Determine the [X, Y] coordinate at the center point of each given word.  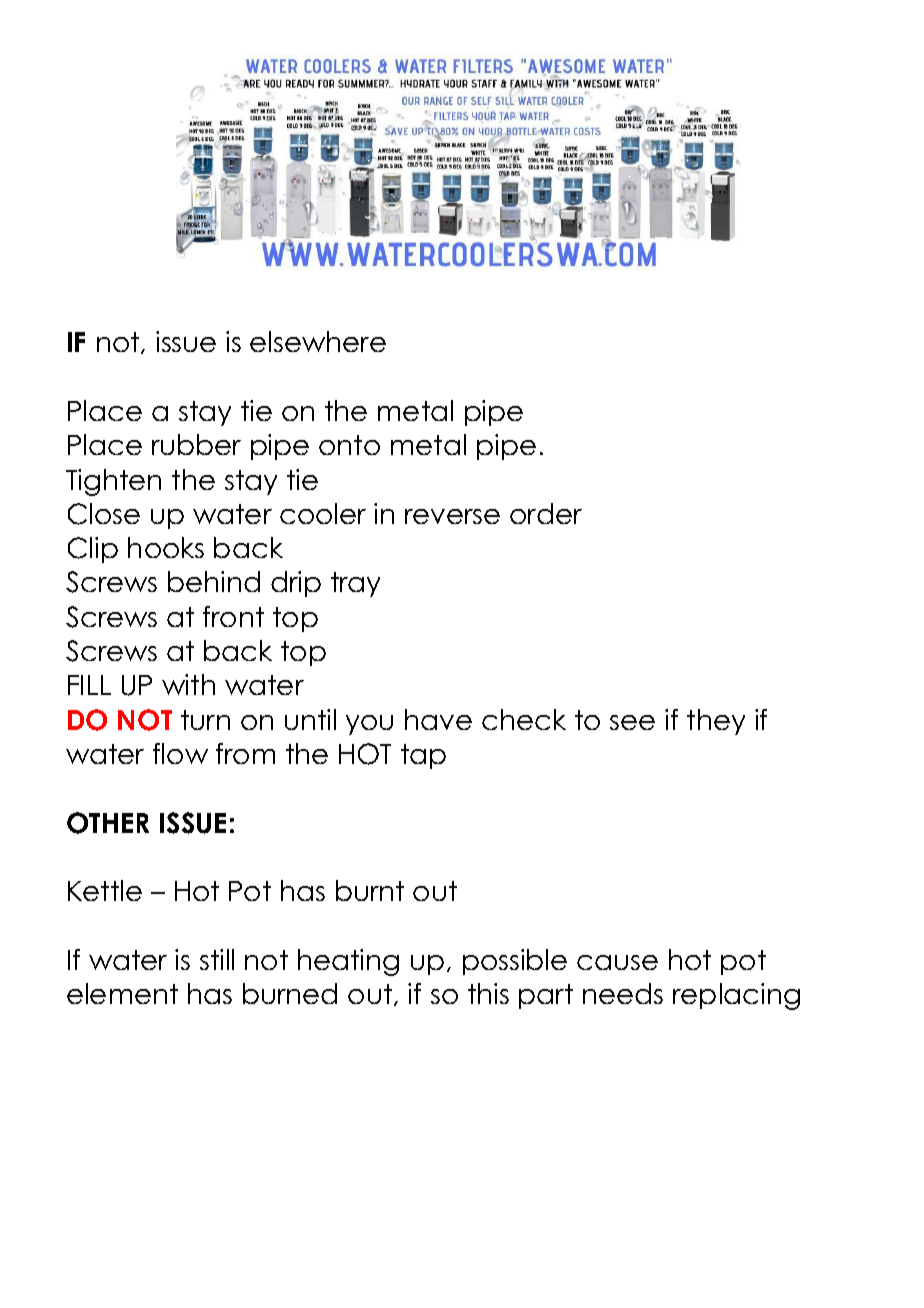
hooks [166, 547]
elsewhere [318, 341]
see [632, 722]
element [122, 993]
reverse [452, 516]
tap [423, 756]
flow [180, 753]
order [546, 513]
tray [355, 584]
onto [349, 445]
